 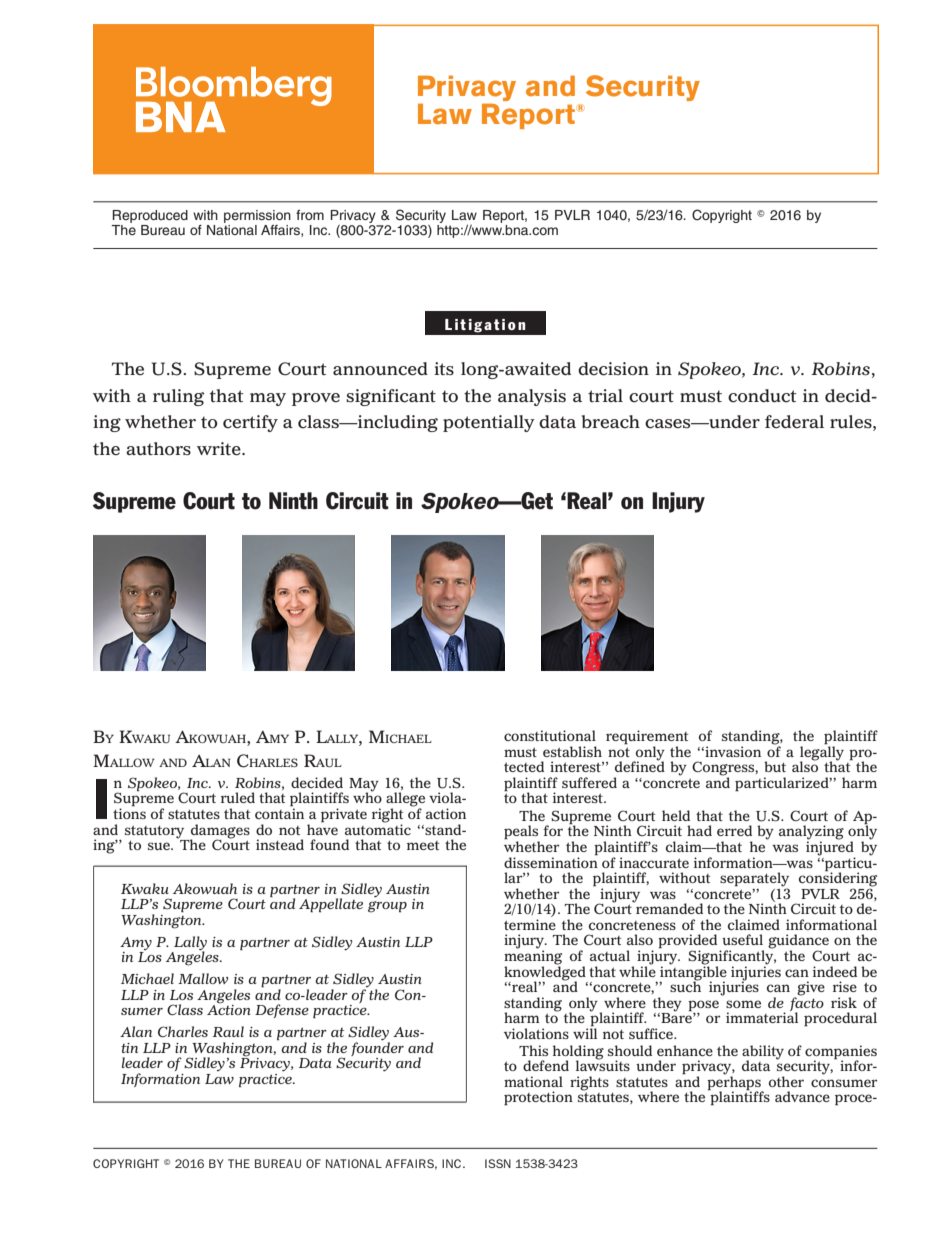 I want to click on constitutional, so click(x=550, y=735).
